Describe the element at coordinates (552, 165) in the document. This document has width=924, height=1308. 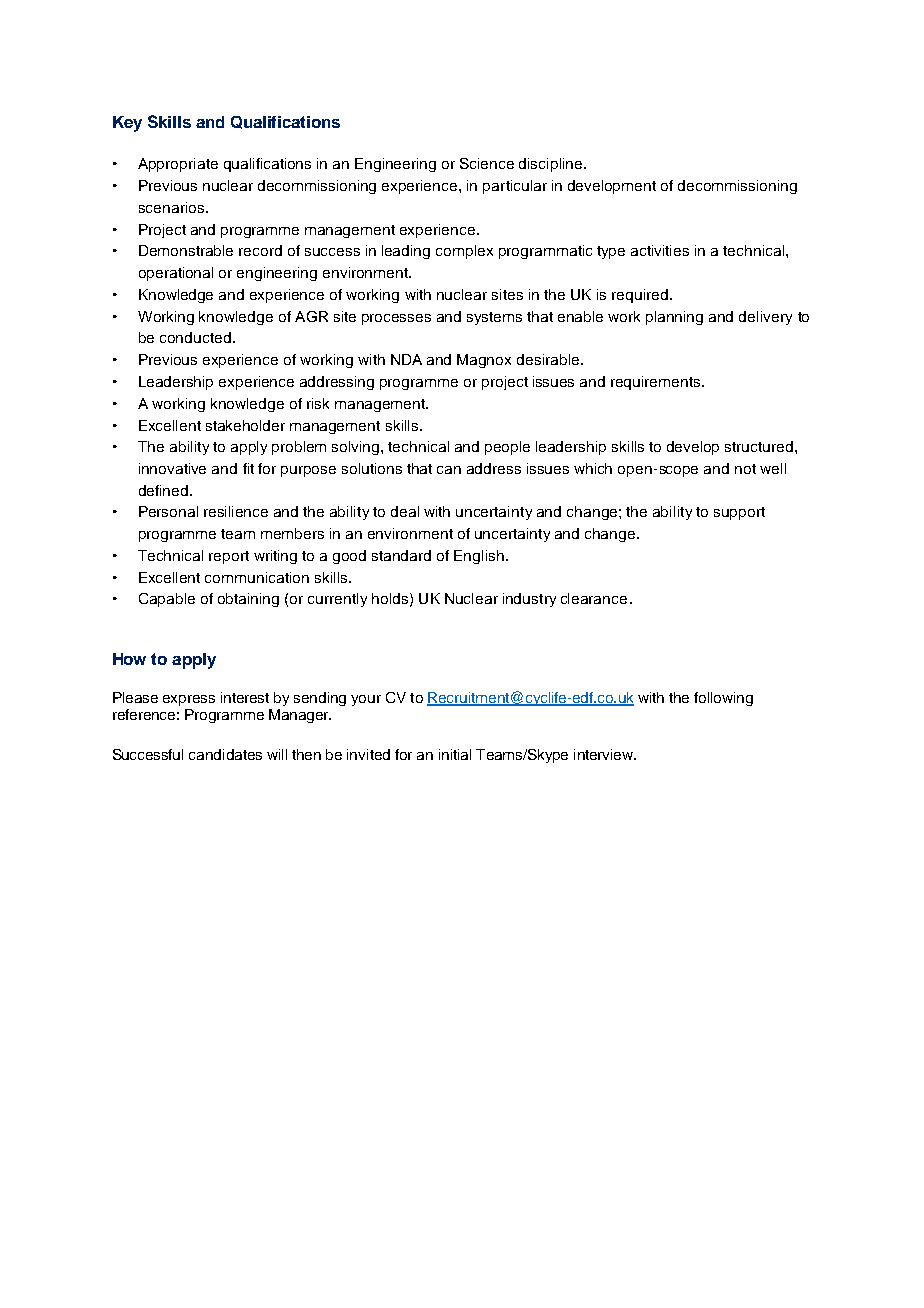
I see `discipline` at that location.
